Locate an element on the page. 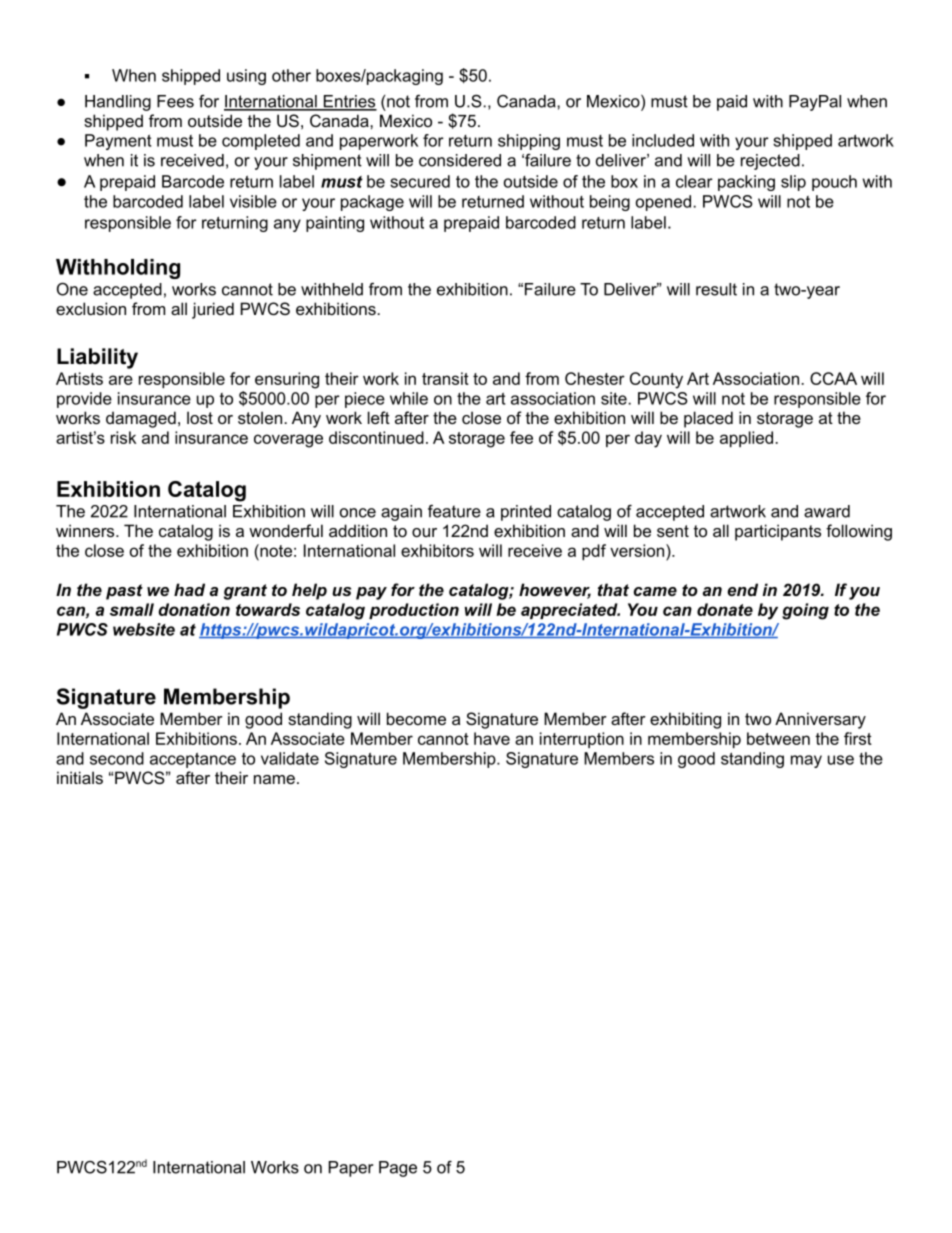 Image resolution: width=952 pixels, height=1233 pixels. may is located at coordinates (806, 761).
